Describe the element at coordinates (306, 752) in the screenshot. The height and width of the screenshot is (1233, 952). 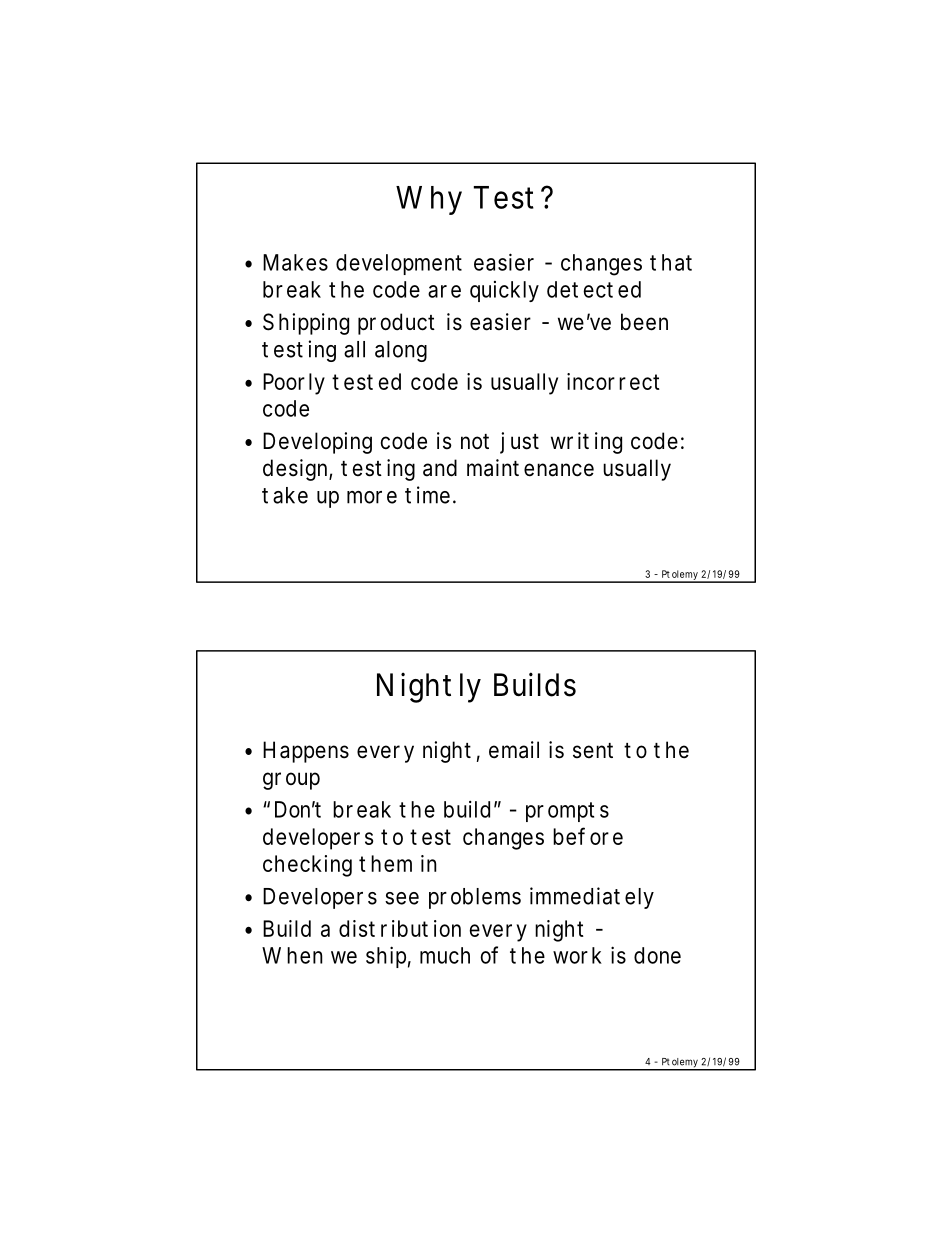
I see `Happens` at that location.
